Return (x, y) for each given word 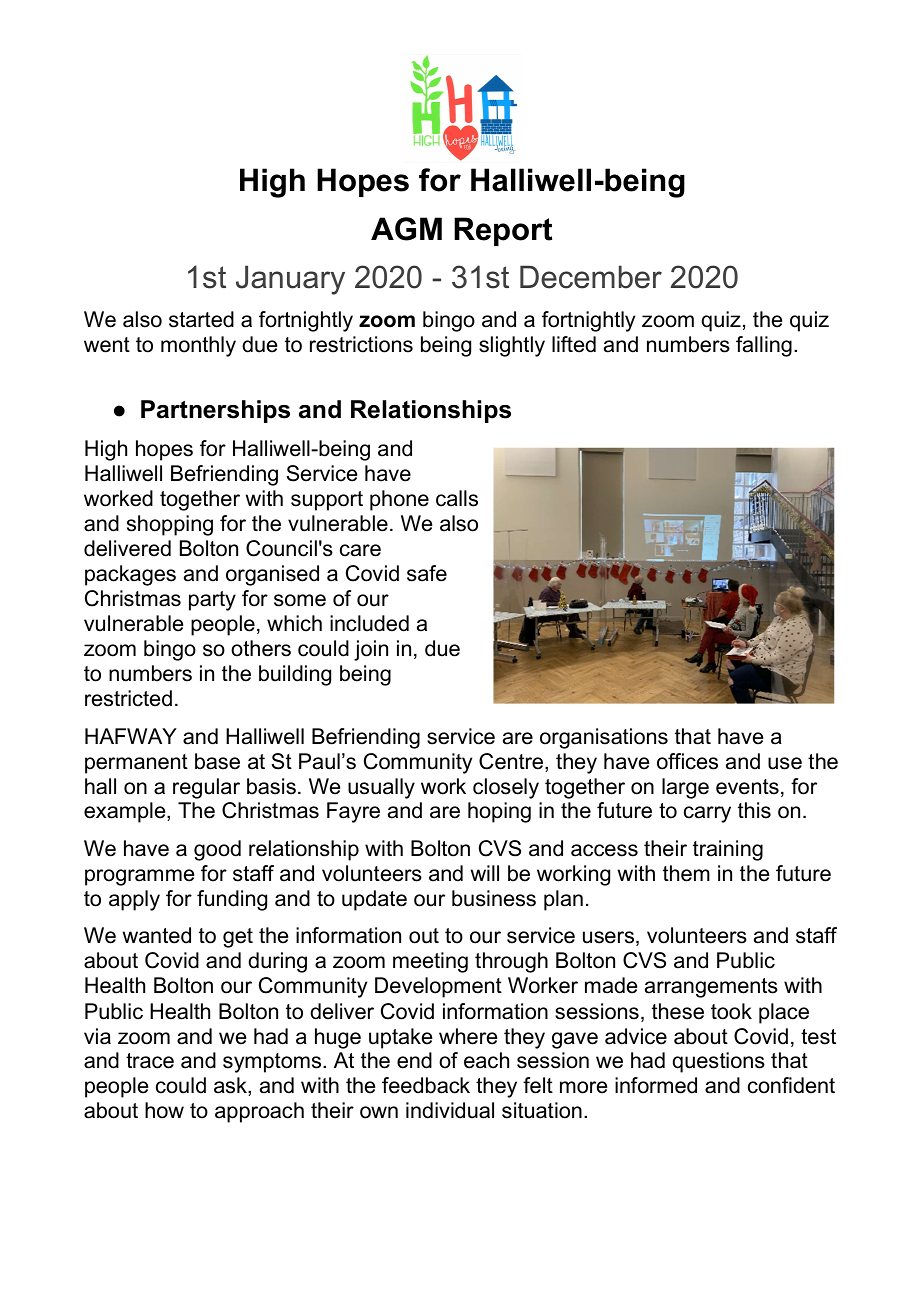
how (164, 1110)
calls (457, 498)
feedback (426, 1085)
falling (764, 346)
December (591, 277)
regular (206, 788)
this (754, 810)
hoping (499, 812)
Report (503, 231)
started (201, 319)
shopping (170, 525)
